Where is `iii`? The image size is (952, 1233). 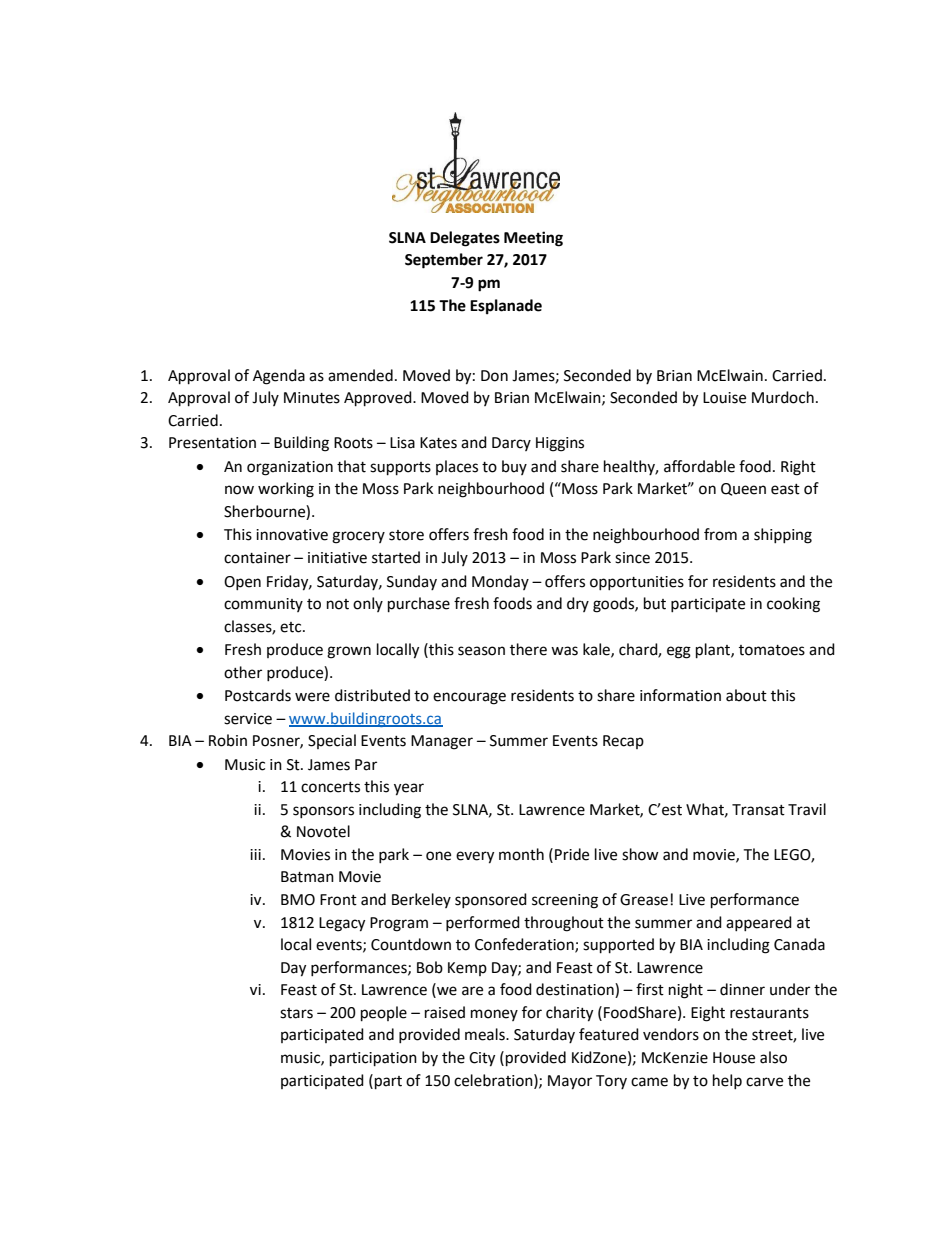
iii is located at coordinates (255, 854).
